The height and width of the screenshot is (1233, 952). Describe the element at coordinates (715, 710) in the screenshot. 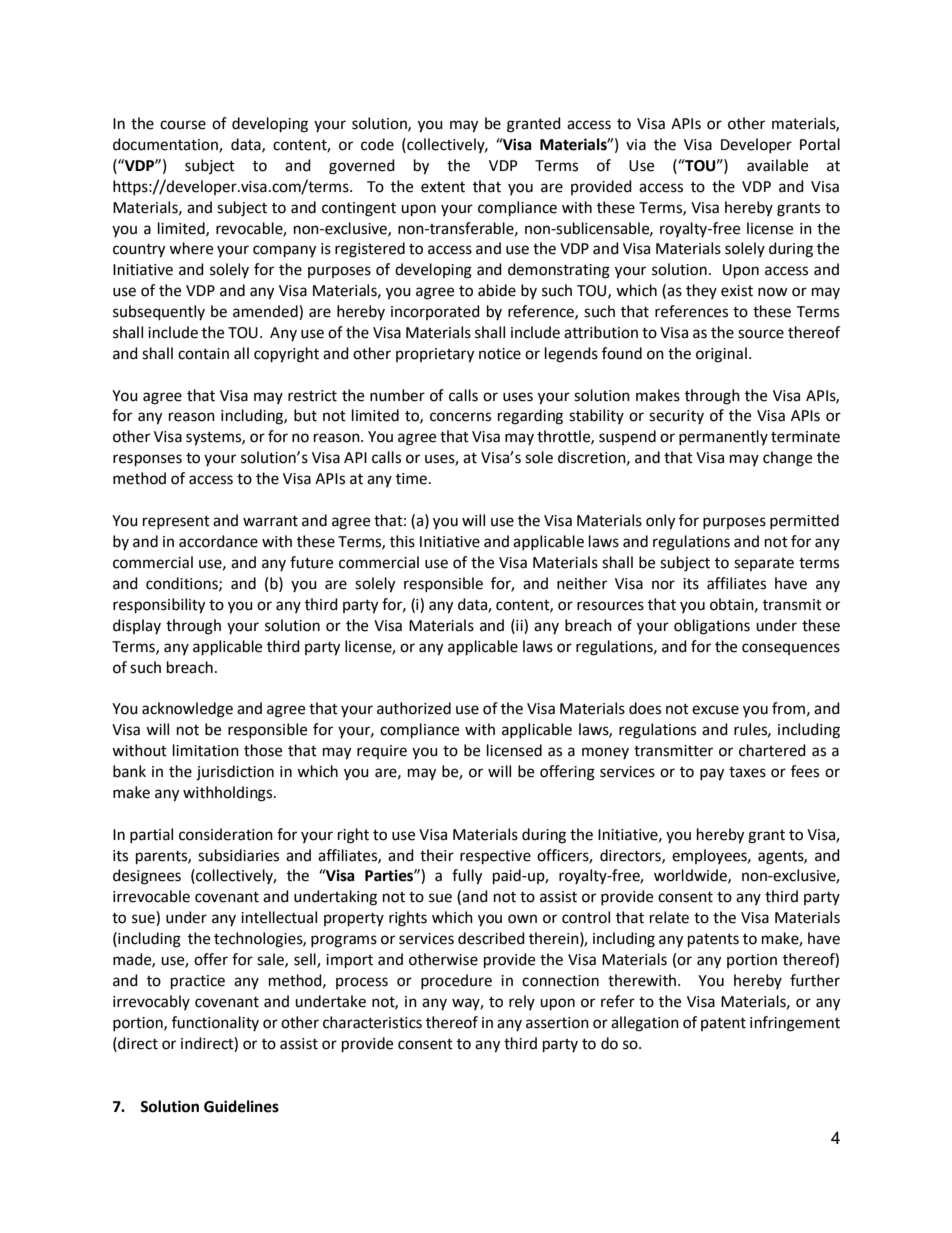

I see `excuse` at that location.
